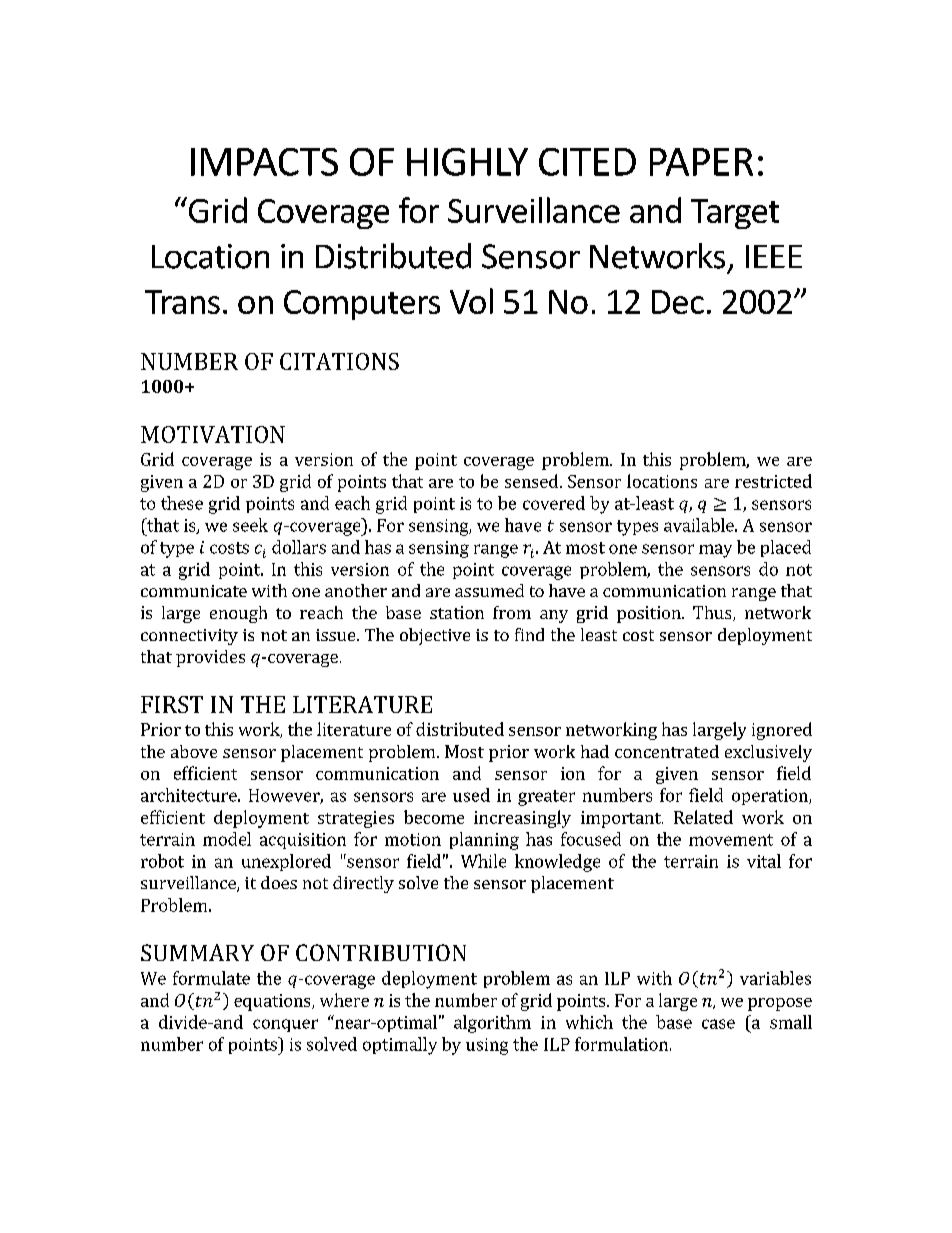 This screenshot has height=1233, width=952. Describe the element at coordinates (492, 1024) in the screenshot. I see `algorithm` at that location.
